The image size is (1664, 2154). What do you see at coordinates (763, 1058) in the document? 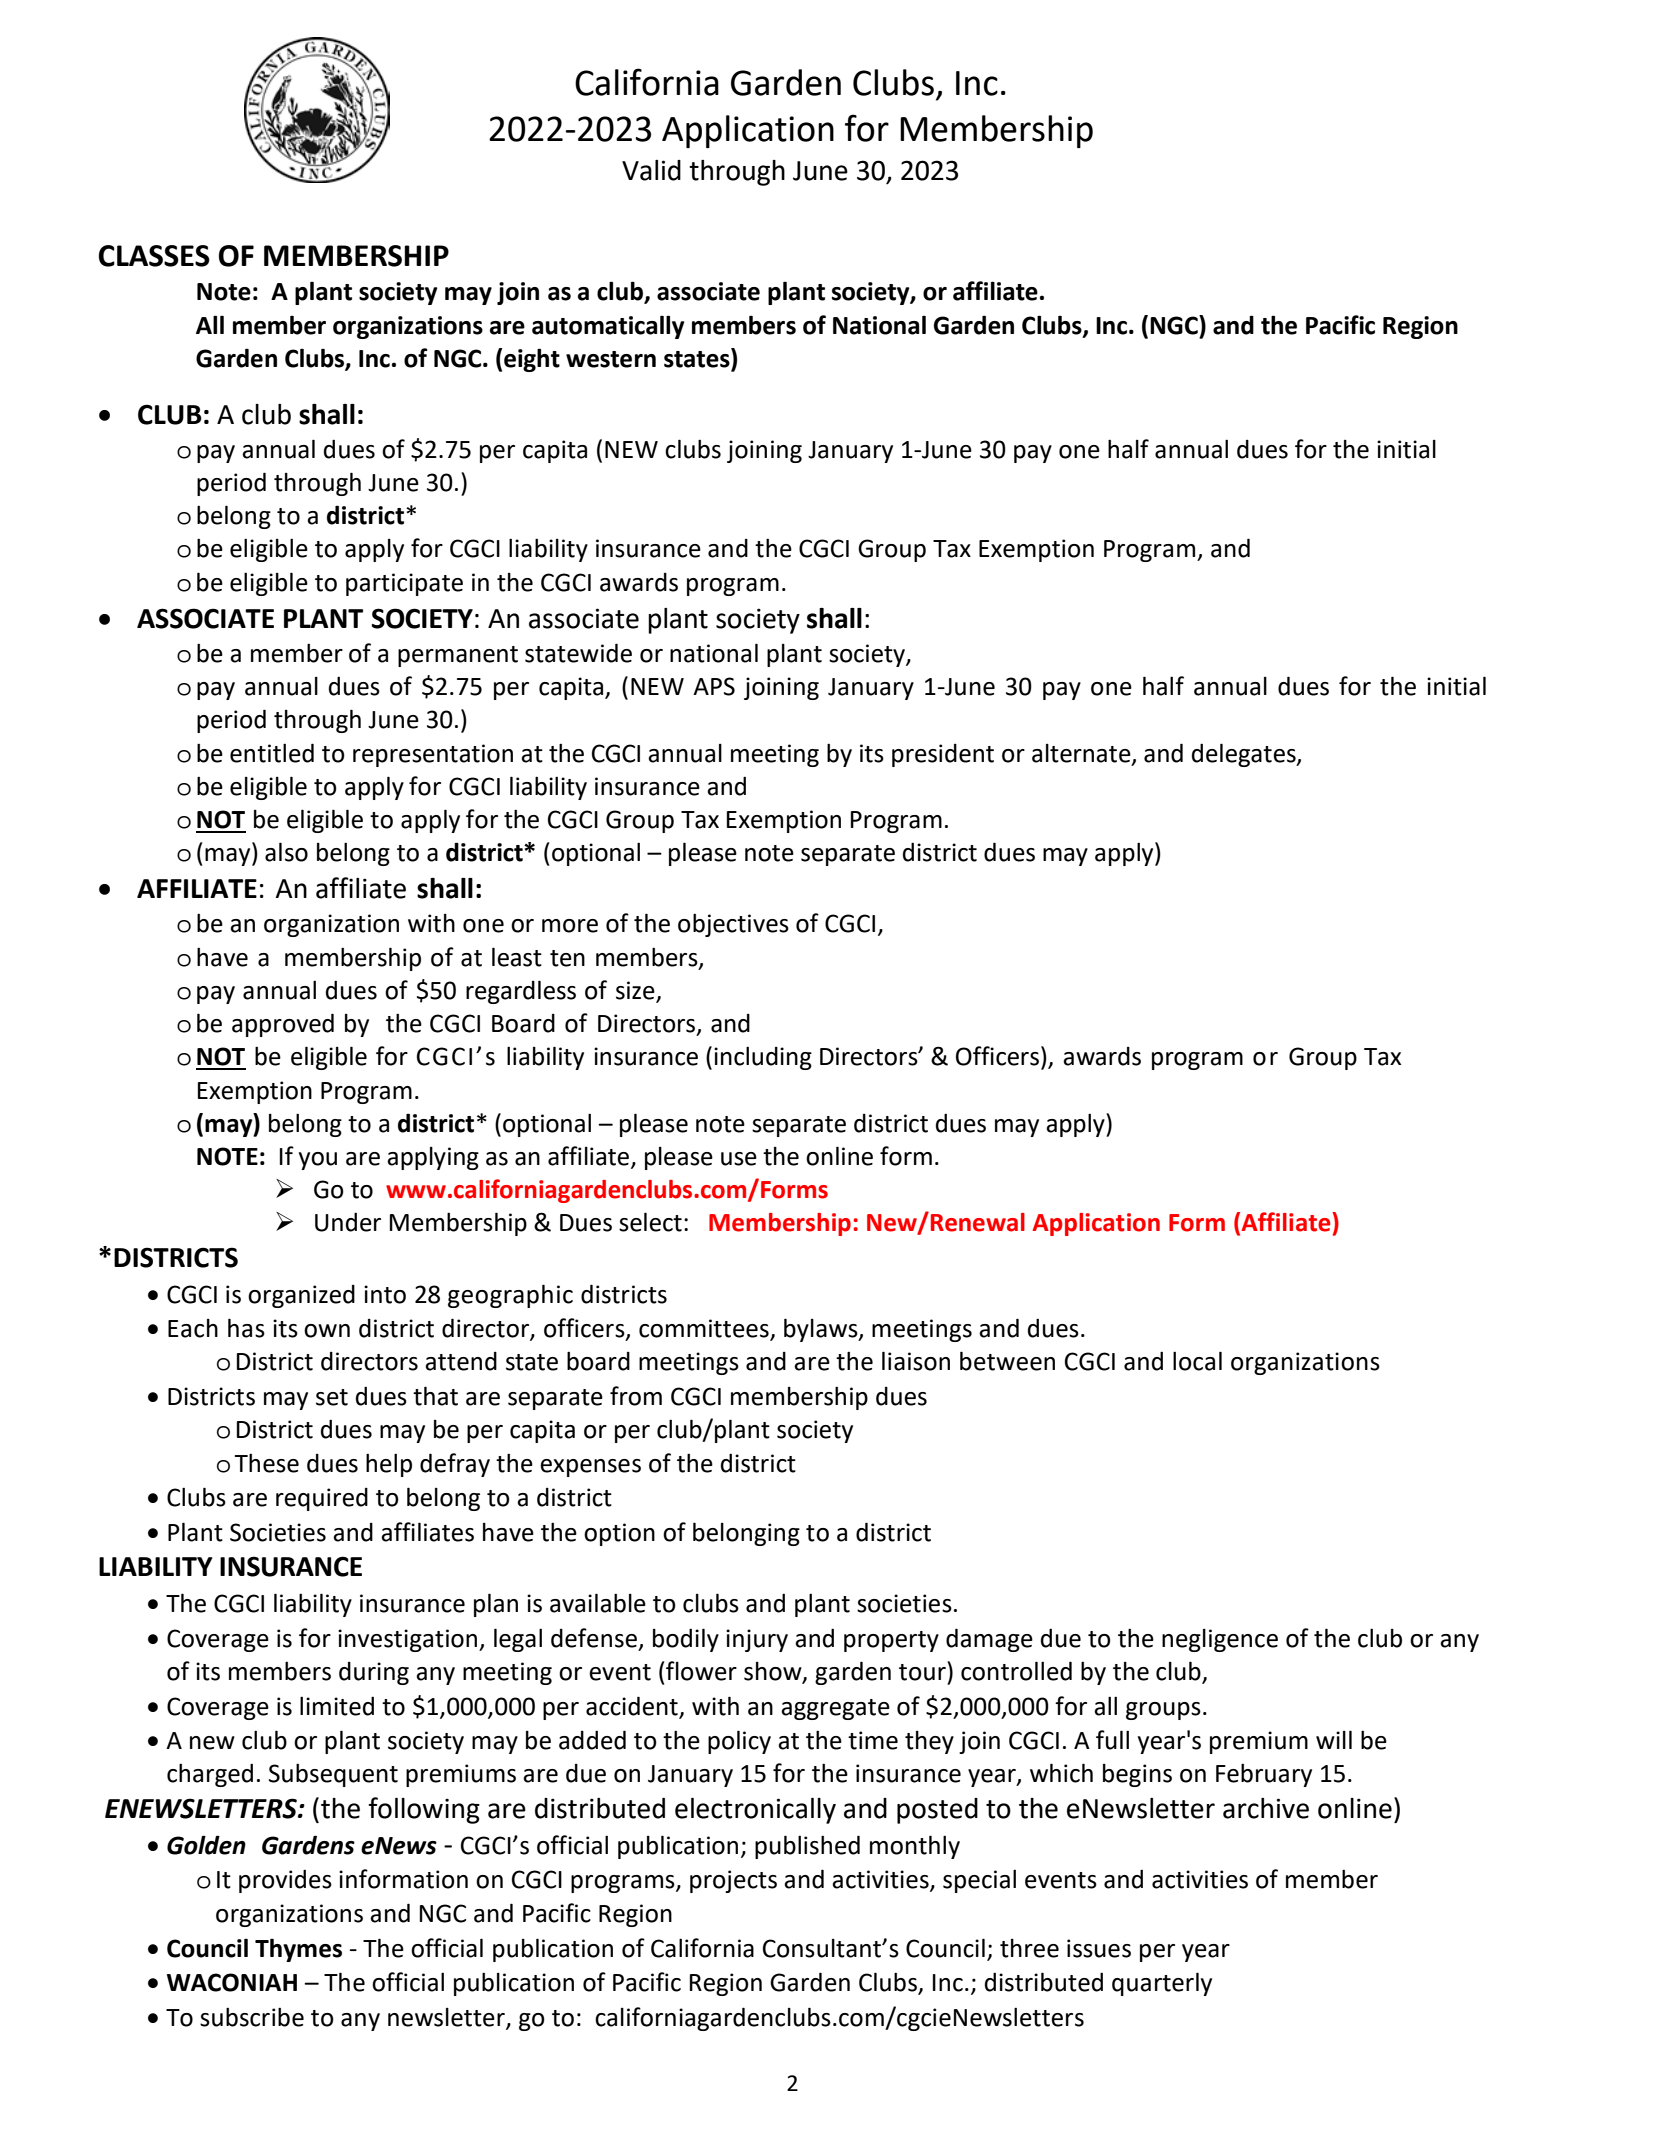
I see `including` at bounding box center [763, 1058].
